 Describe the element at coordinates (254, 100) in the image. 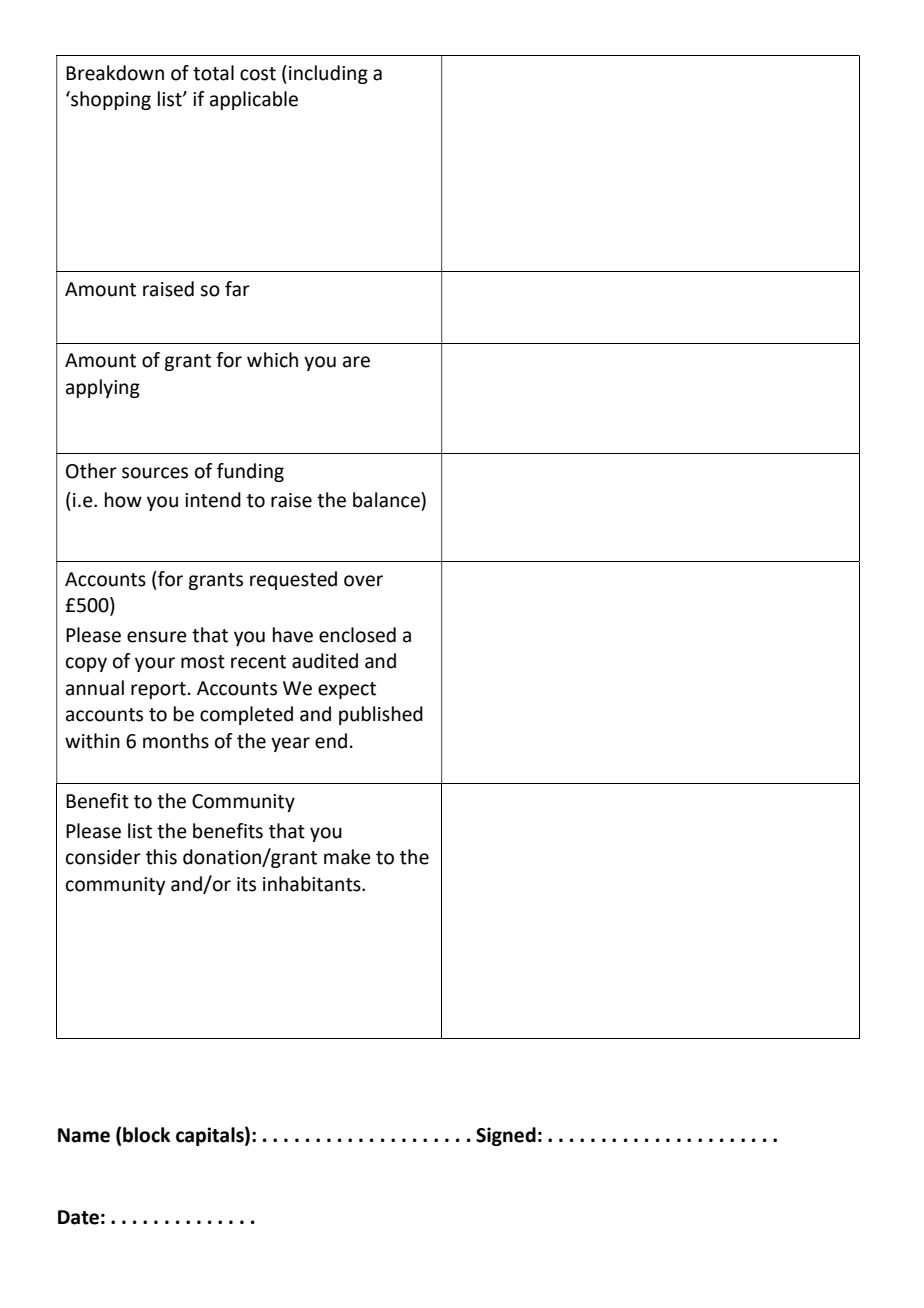

I see `applicable` at that location.
